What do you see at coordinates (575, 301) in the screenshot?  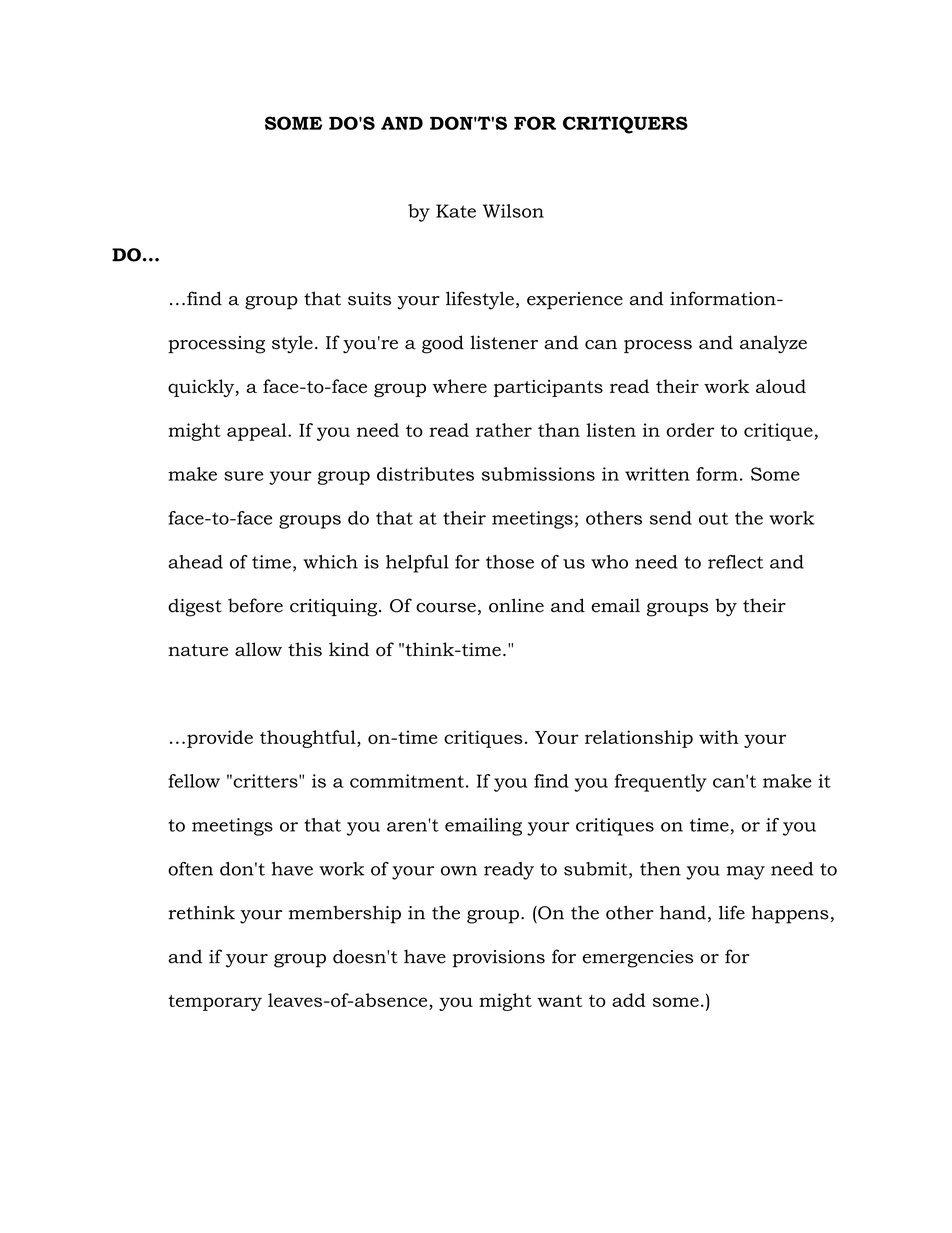 I see `experience` at bounding box center [575, 301].
